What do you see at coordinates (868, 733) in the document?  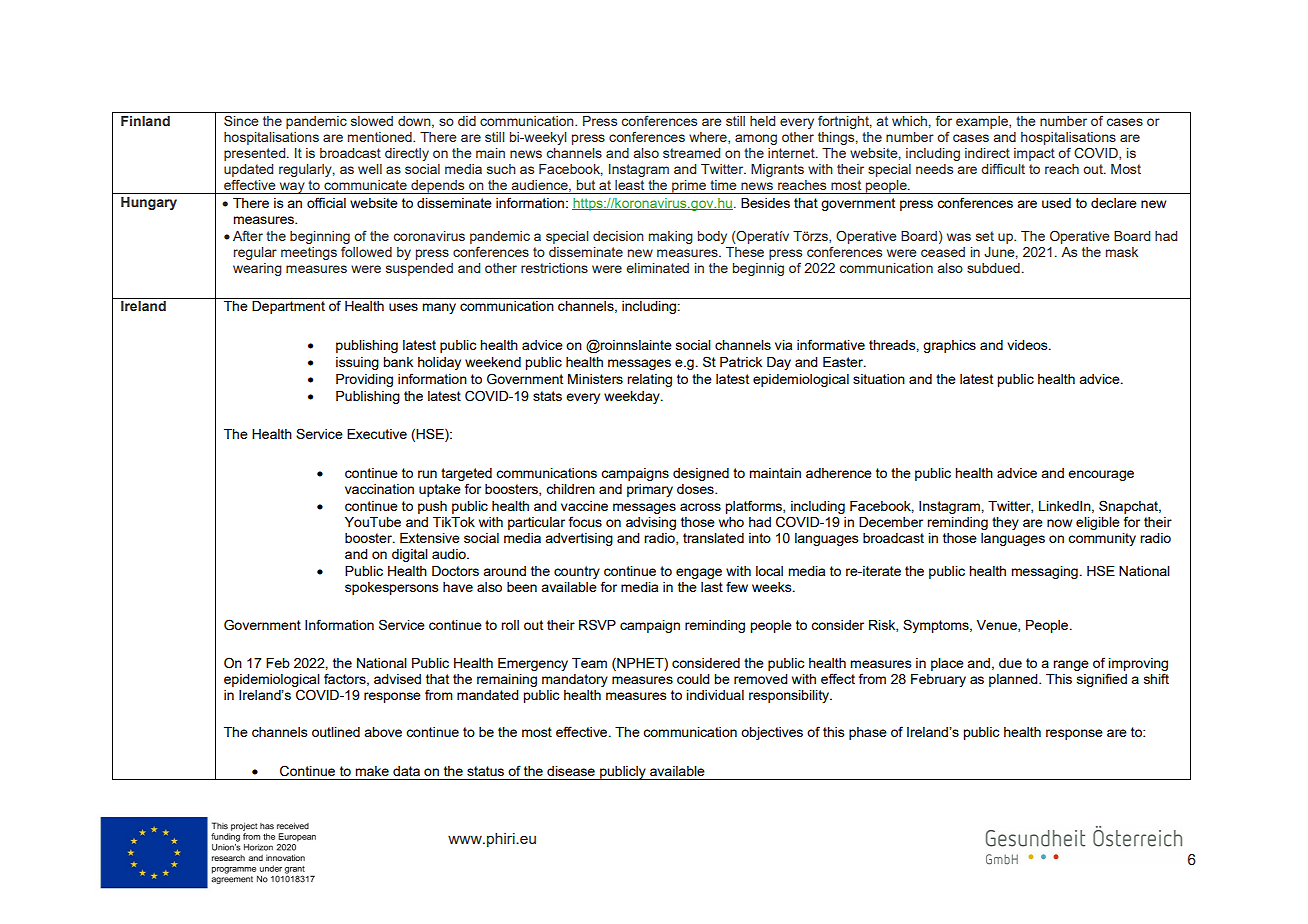 I see `phase` at bounding box center [868, 733].
